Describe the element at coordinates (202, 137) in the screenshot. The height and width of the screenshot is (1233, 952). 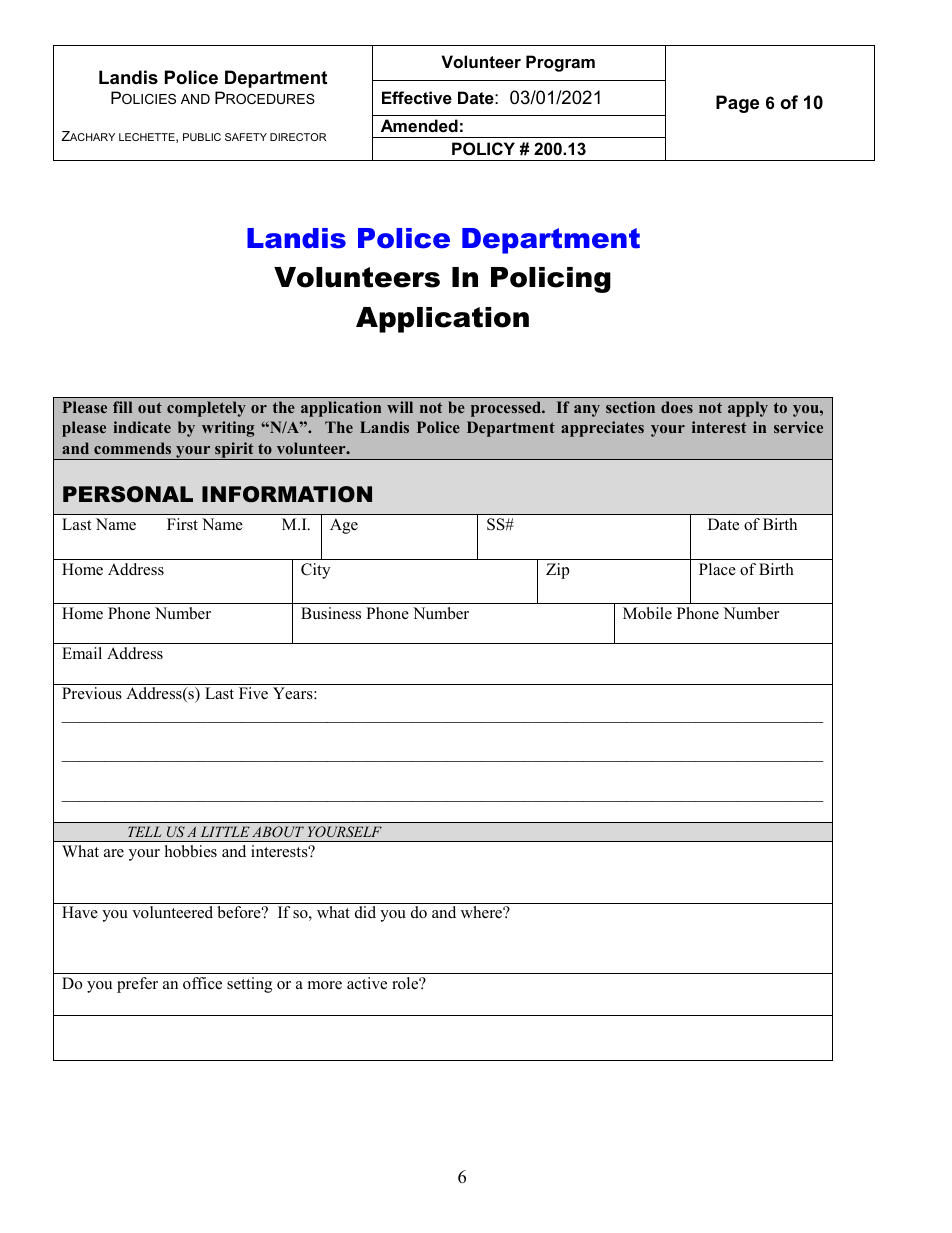
I see `PUBLIC` at that location.
